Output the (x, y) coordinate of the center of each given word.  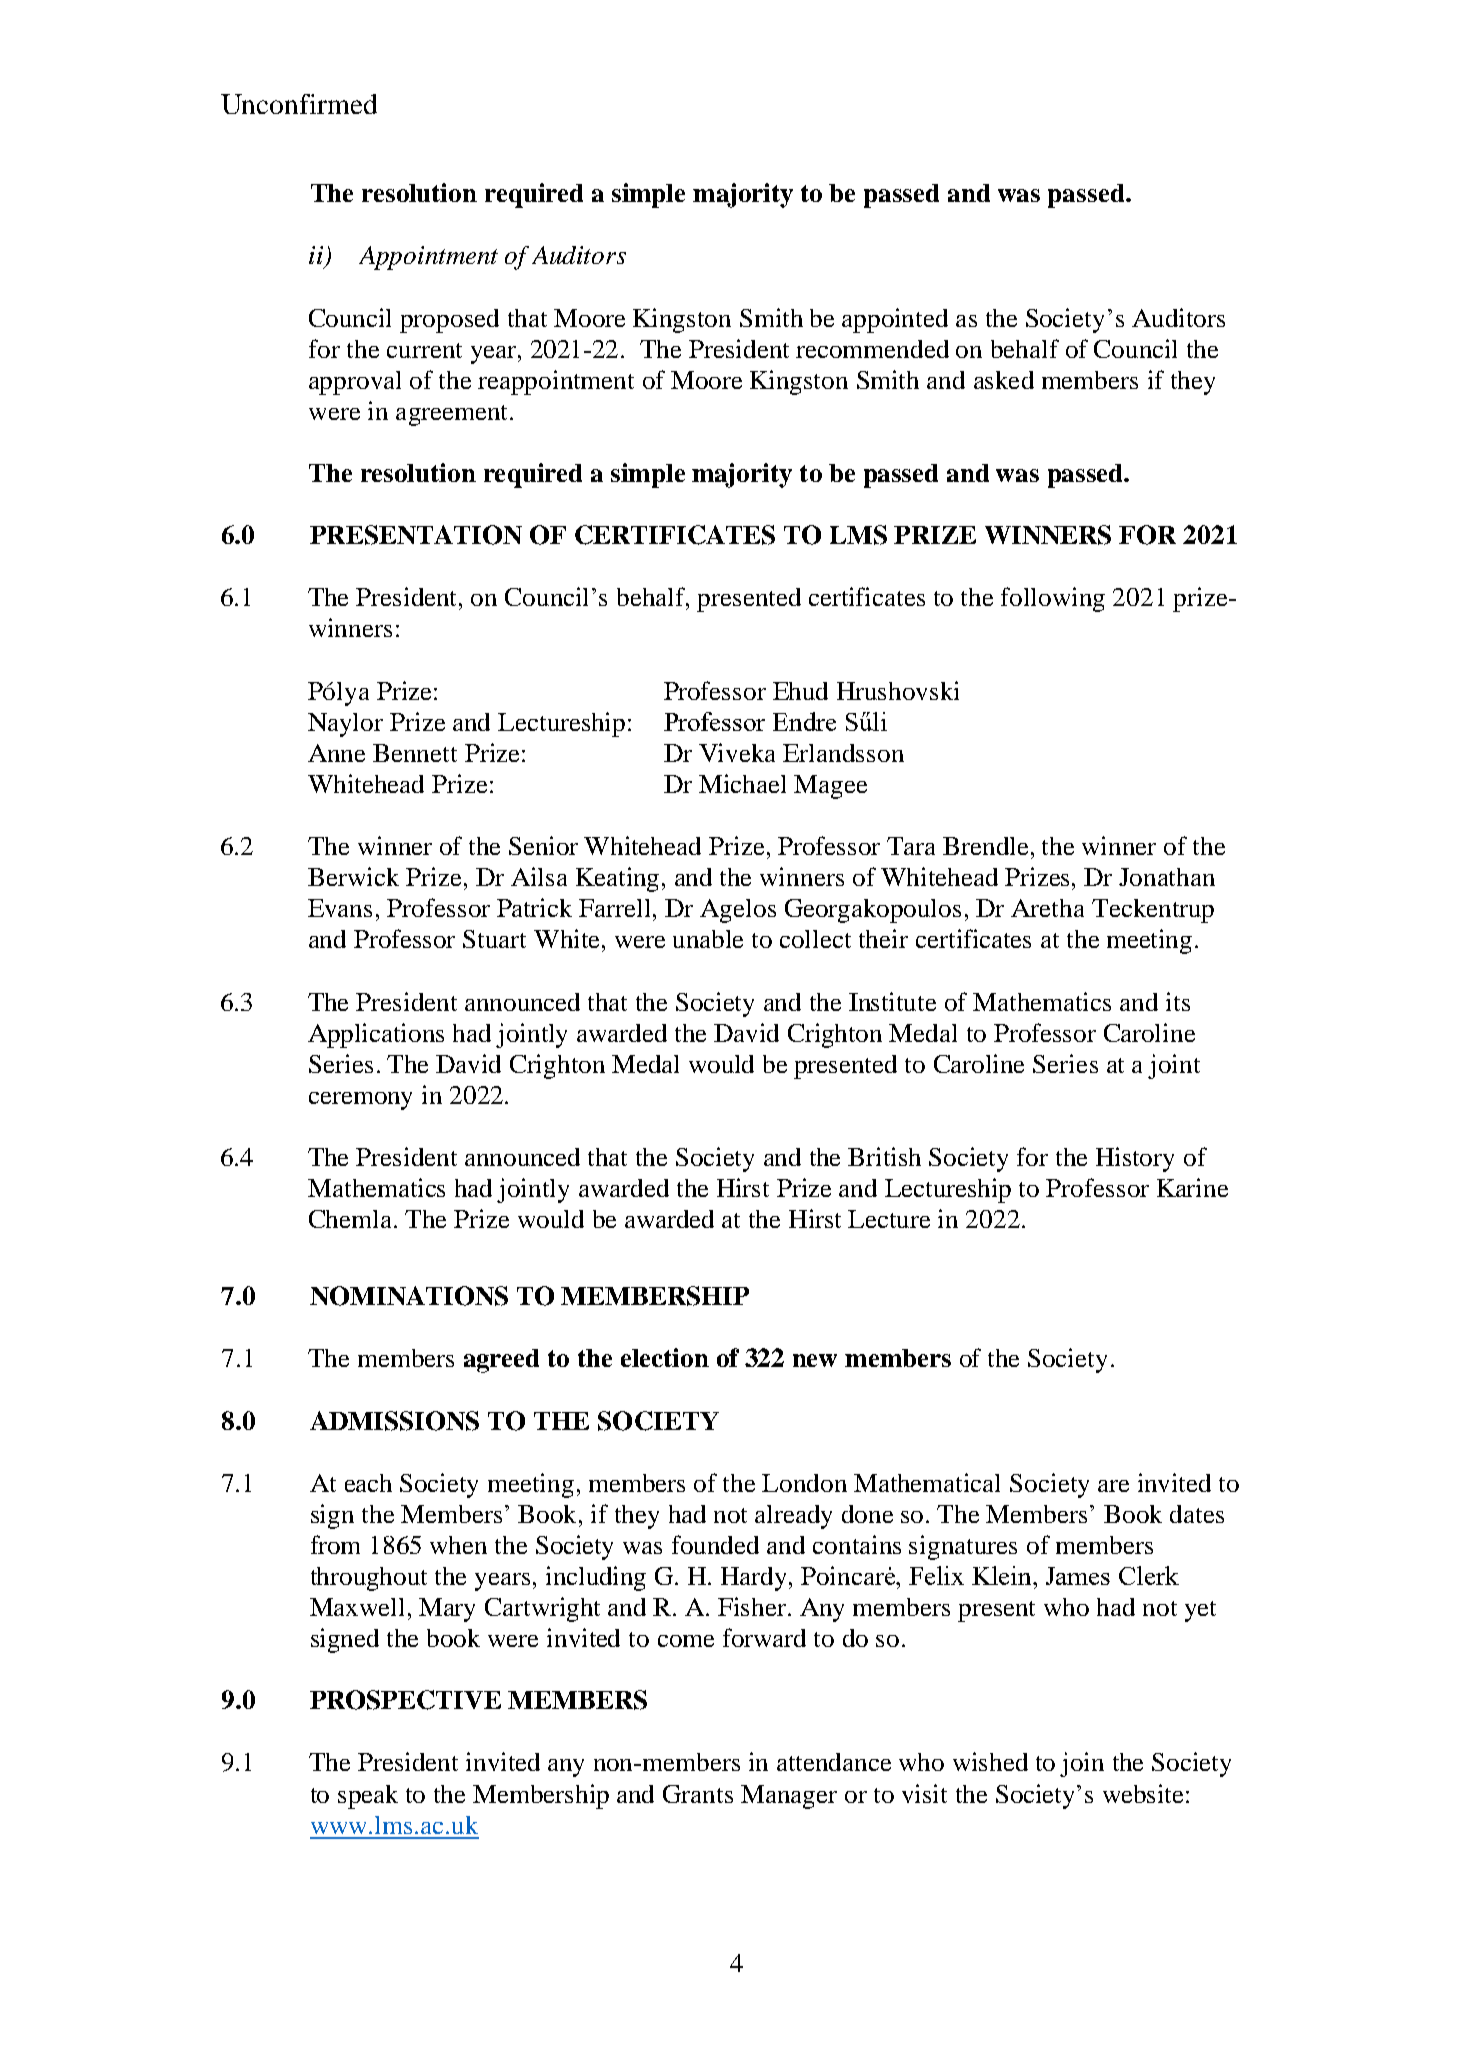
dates (1197, 1514)
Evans (340, 908)
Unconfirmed (299, 104)
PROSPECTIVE (405, 1700)
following (1053, 599)
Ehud (800, 691)
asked (1004, 380)
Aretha (1047, 908)
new (815, 1360)
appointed (895, 320)
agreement (451, 415)
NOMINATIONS (409, 1296)
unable (708, 939)
